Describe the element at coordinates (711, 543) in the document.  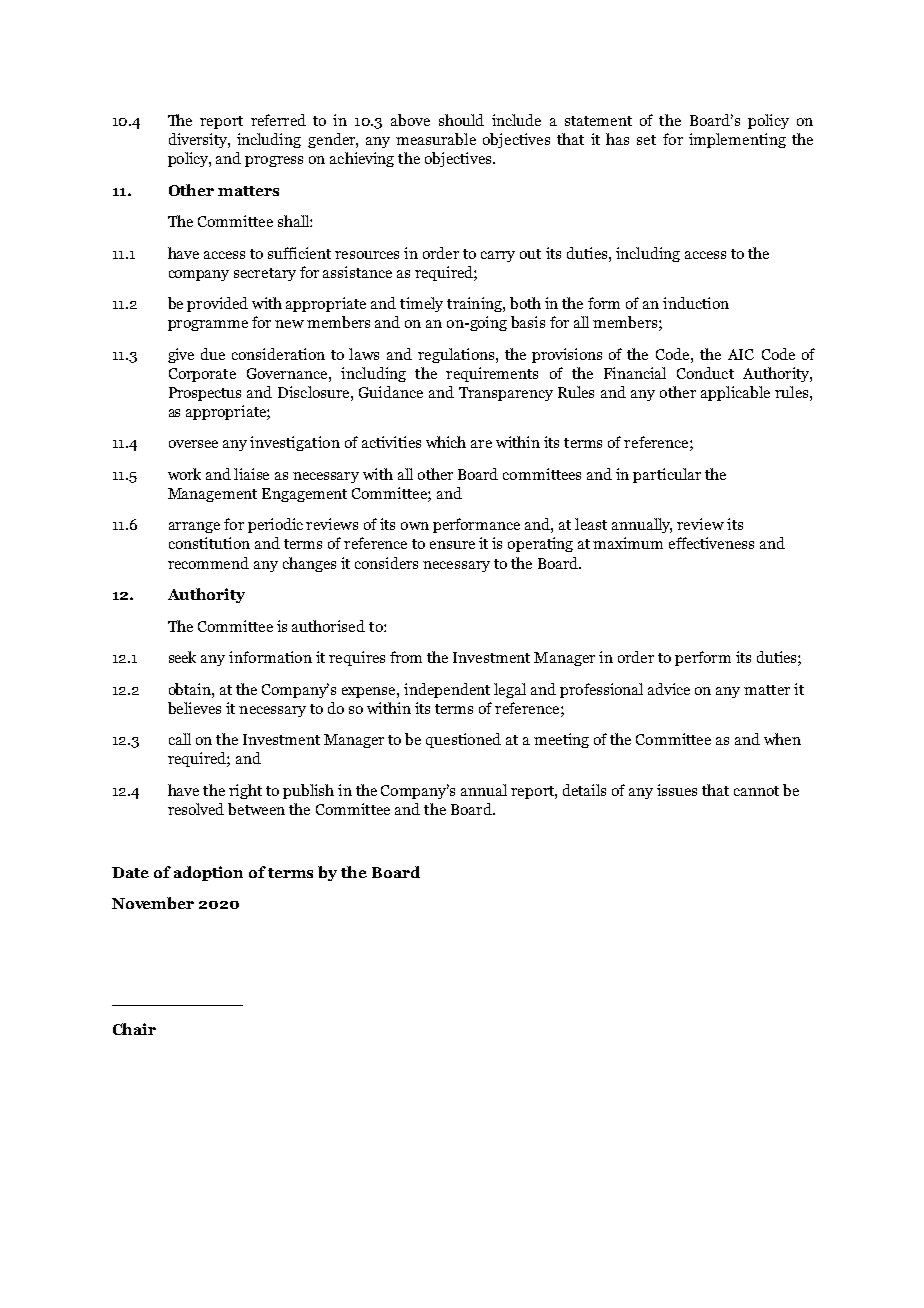
I see `effectiveness` at that location.
